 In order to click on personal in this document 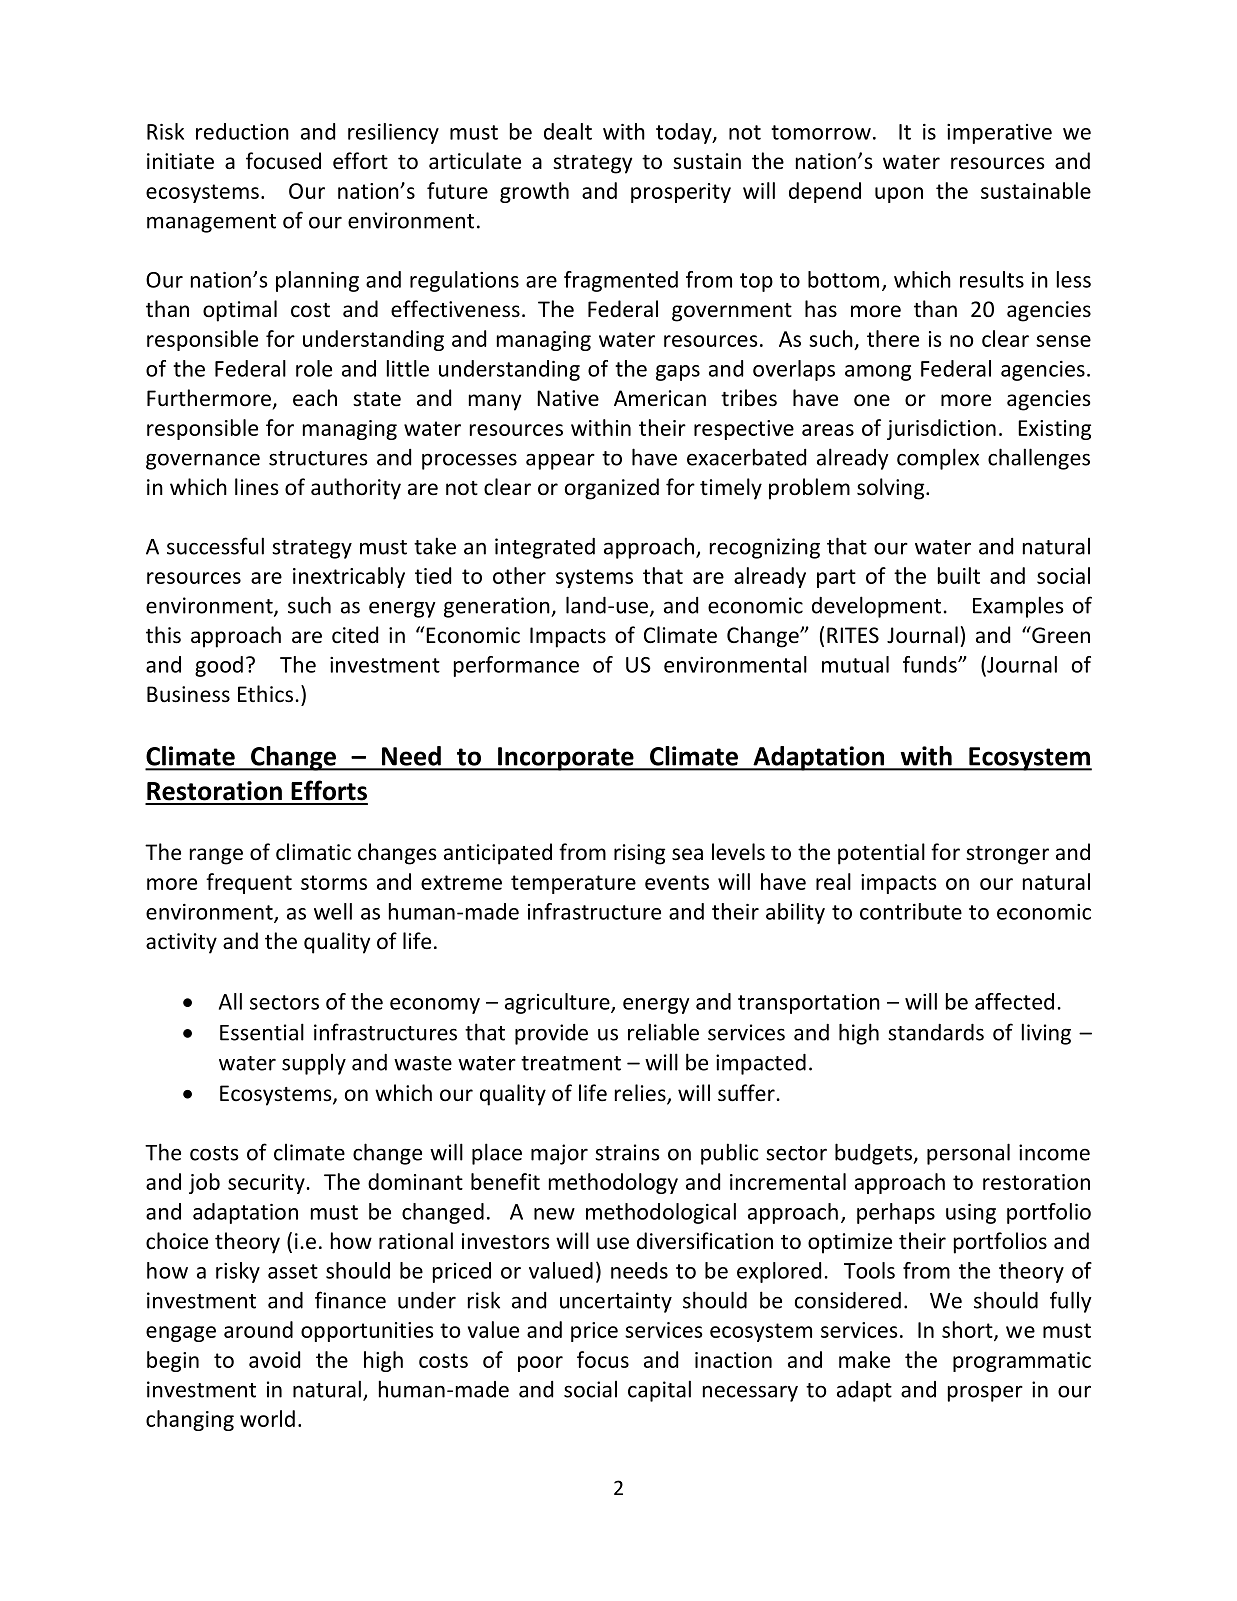, I will do `click(968, 1154)`.
